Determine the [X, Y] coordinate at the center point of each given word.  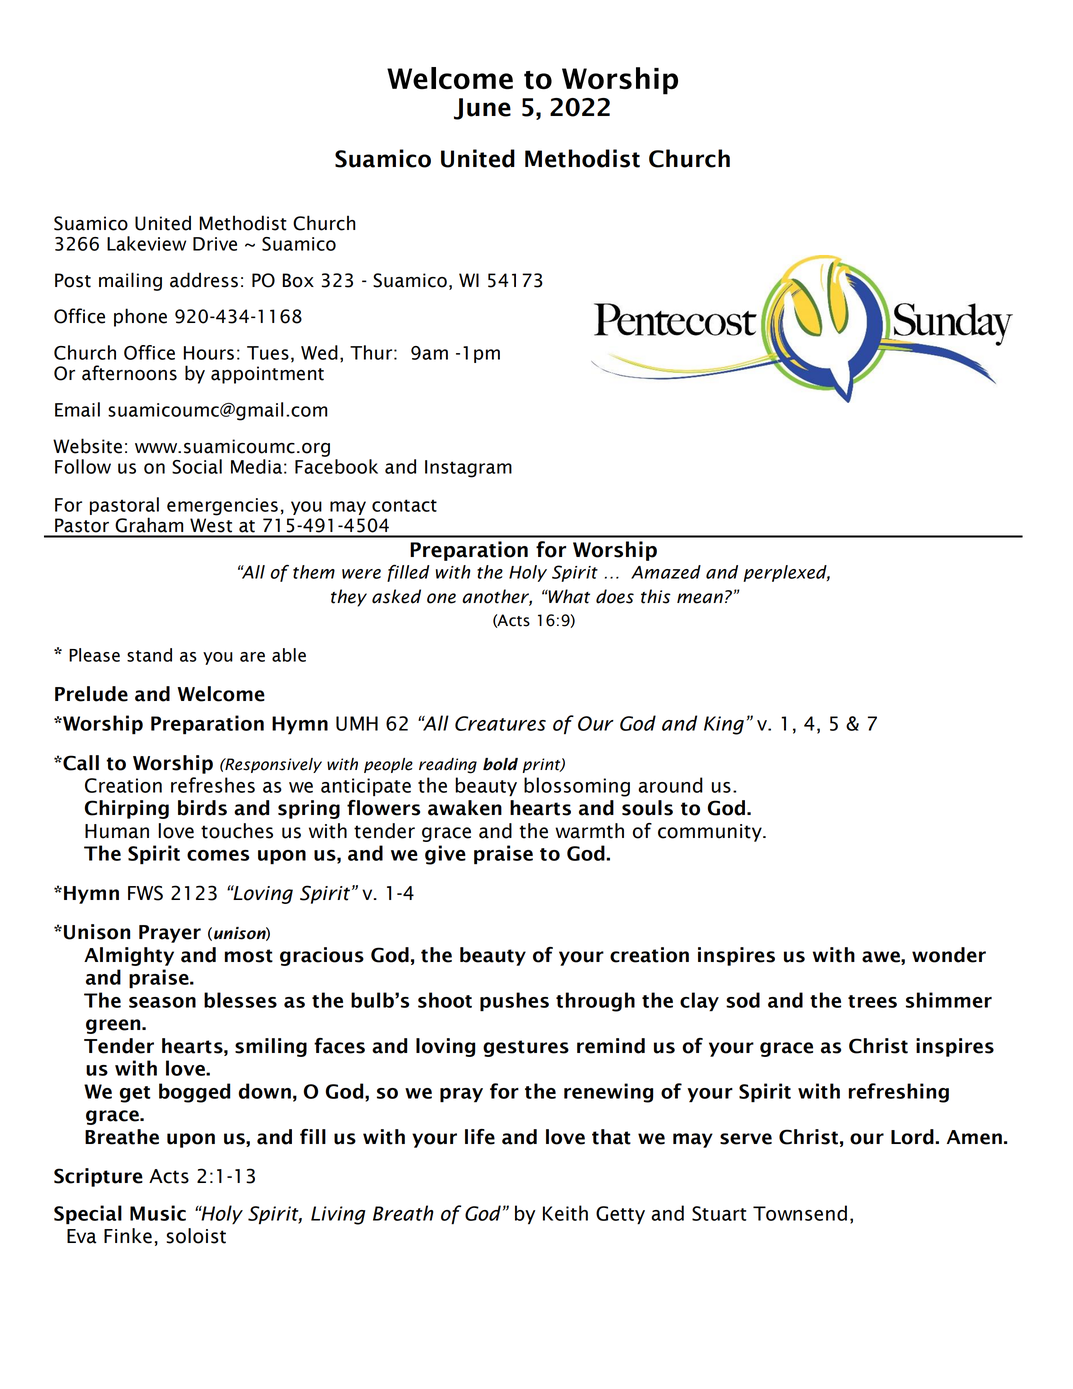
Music [158, 1213]
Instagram [468, 469]
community [711, 833]
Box [298, 280]
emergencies [222, 507]
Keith [565, 1213]
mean [700, 598]
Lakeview [146, 243]
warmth [589, 831]
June [482, 109]
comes [218, 855]
